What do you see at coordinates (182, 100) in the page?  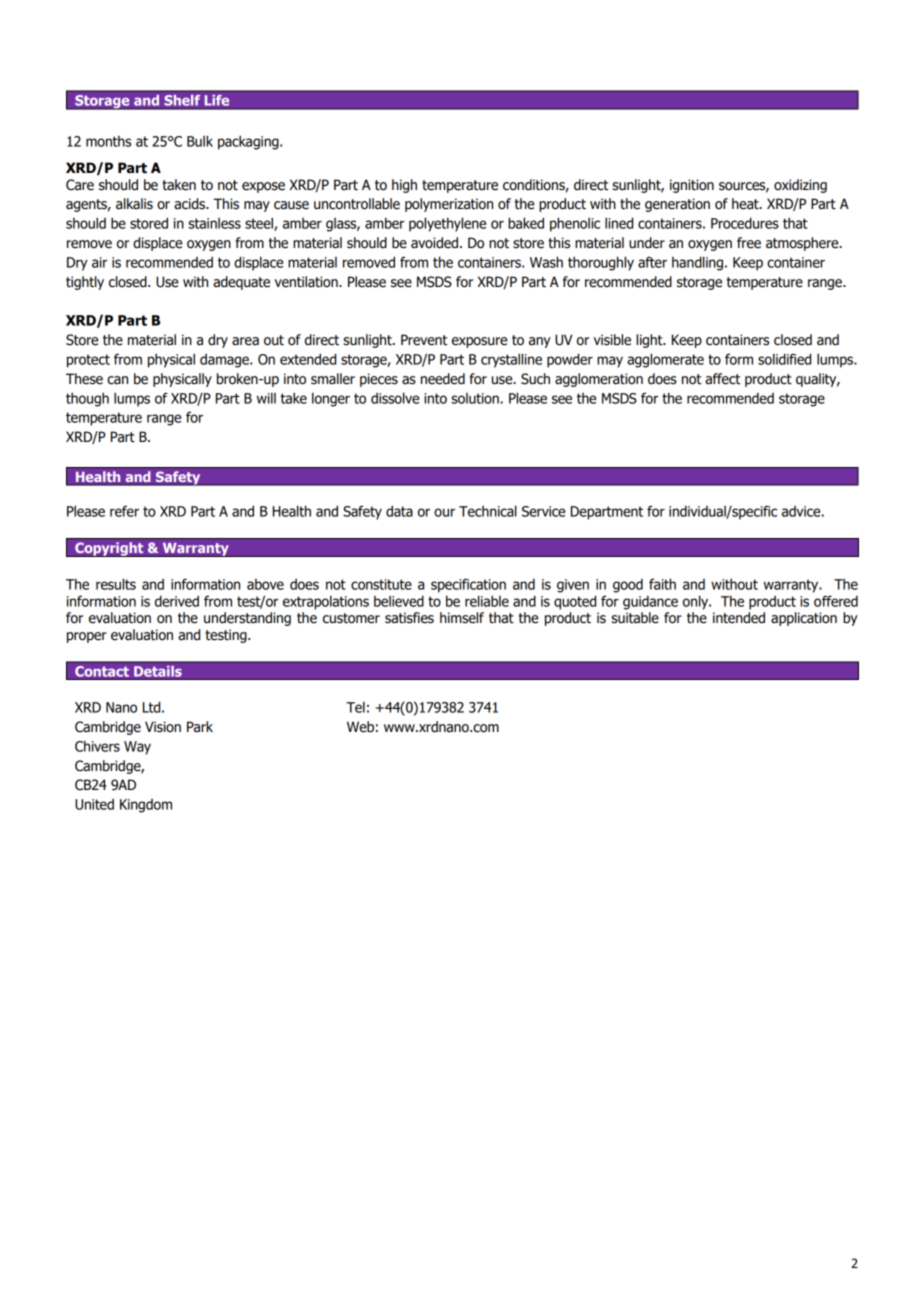 I see `Shelf` at bounding box center [182, 100].
